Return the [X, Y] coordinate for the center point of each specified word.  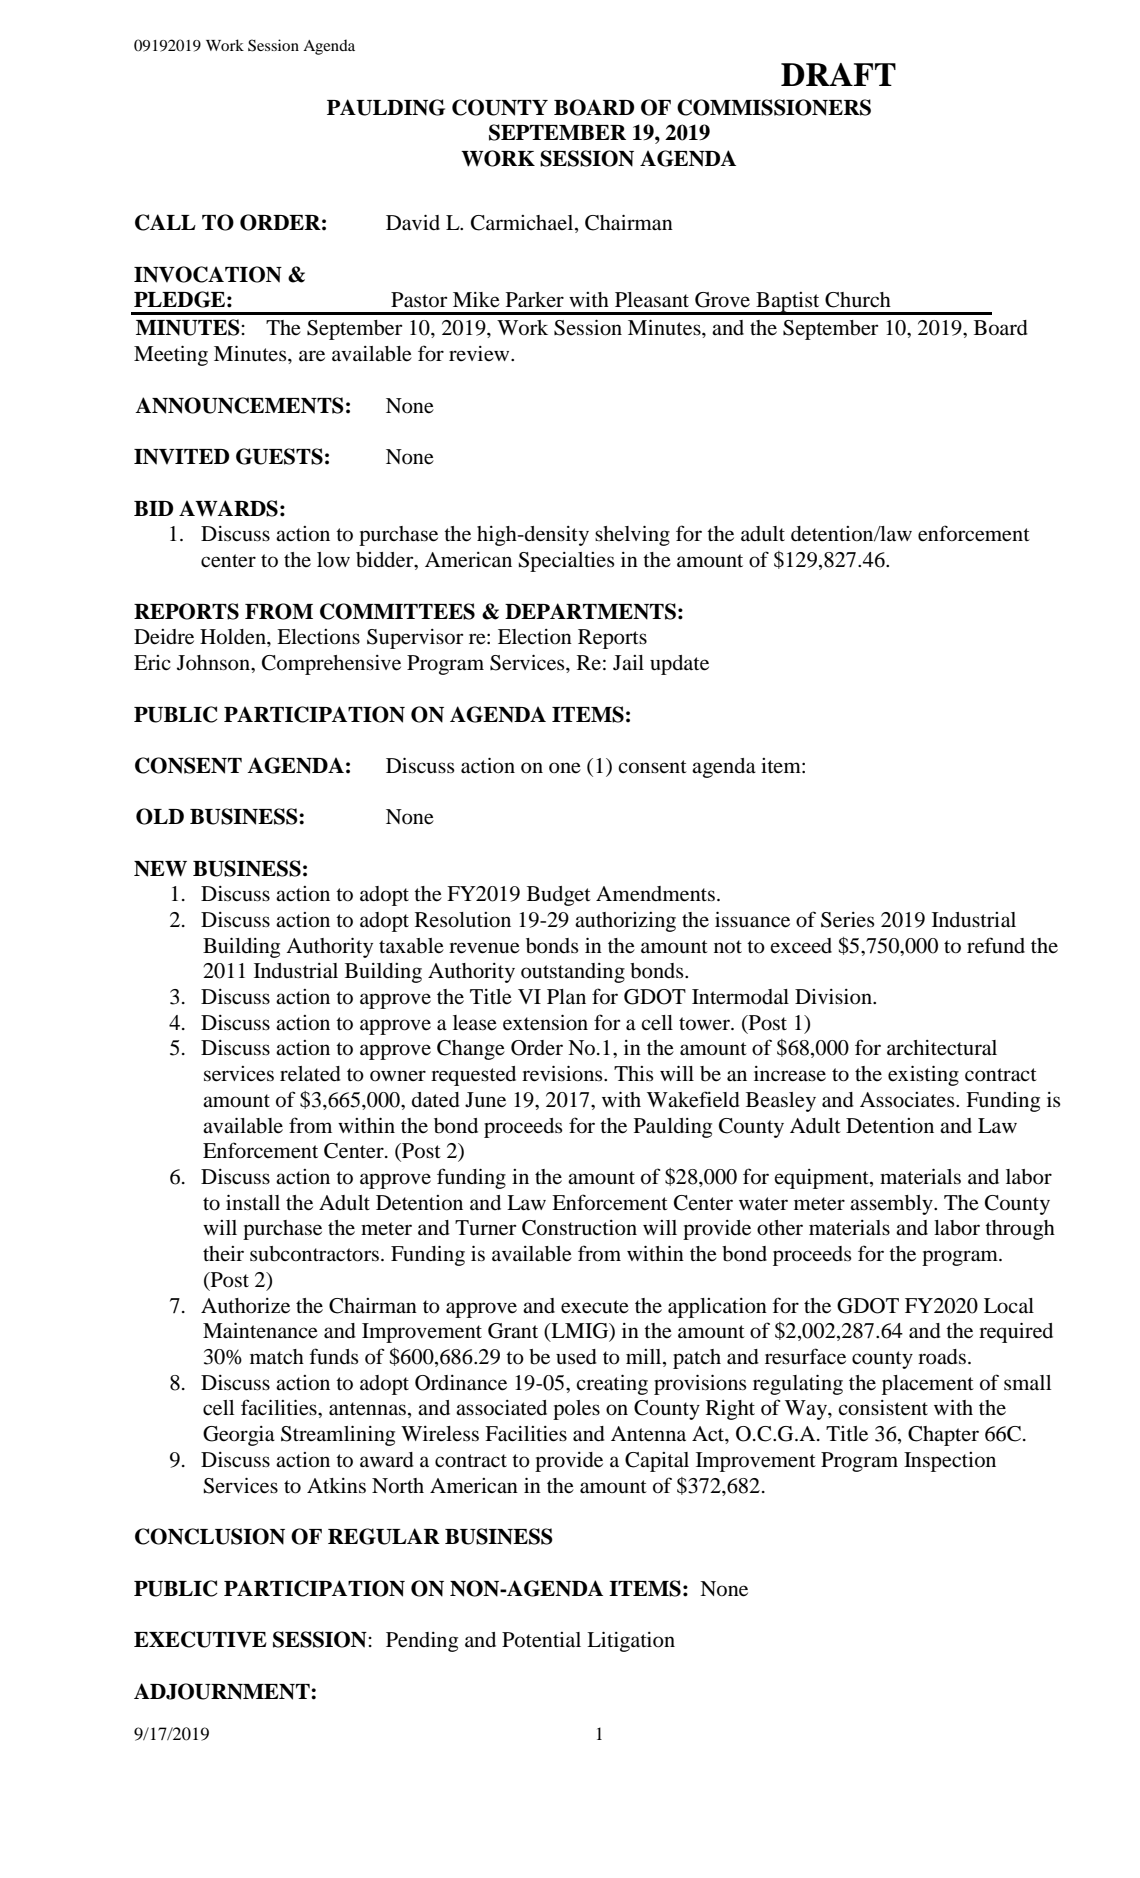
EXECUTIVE [200, 1639]
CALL [165, 222]
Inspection [950, 1462]
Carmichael [523, 224]
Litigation [631, 1641]
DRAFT [838, 74]
